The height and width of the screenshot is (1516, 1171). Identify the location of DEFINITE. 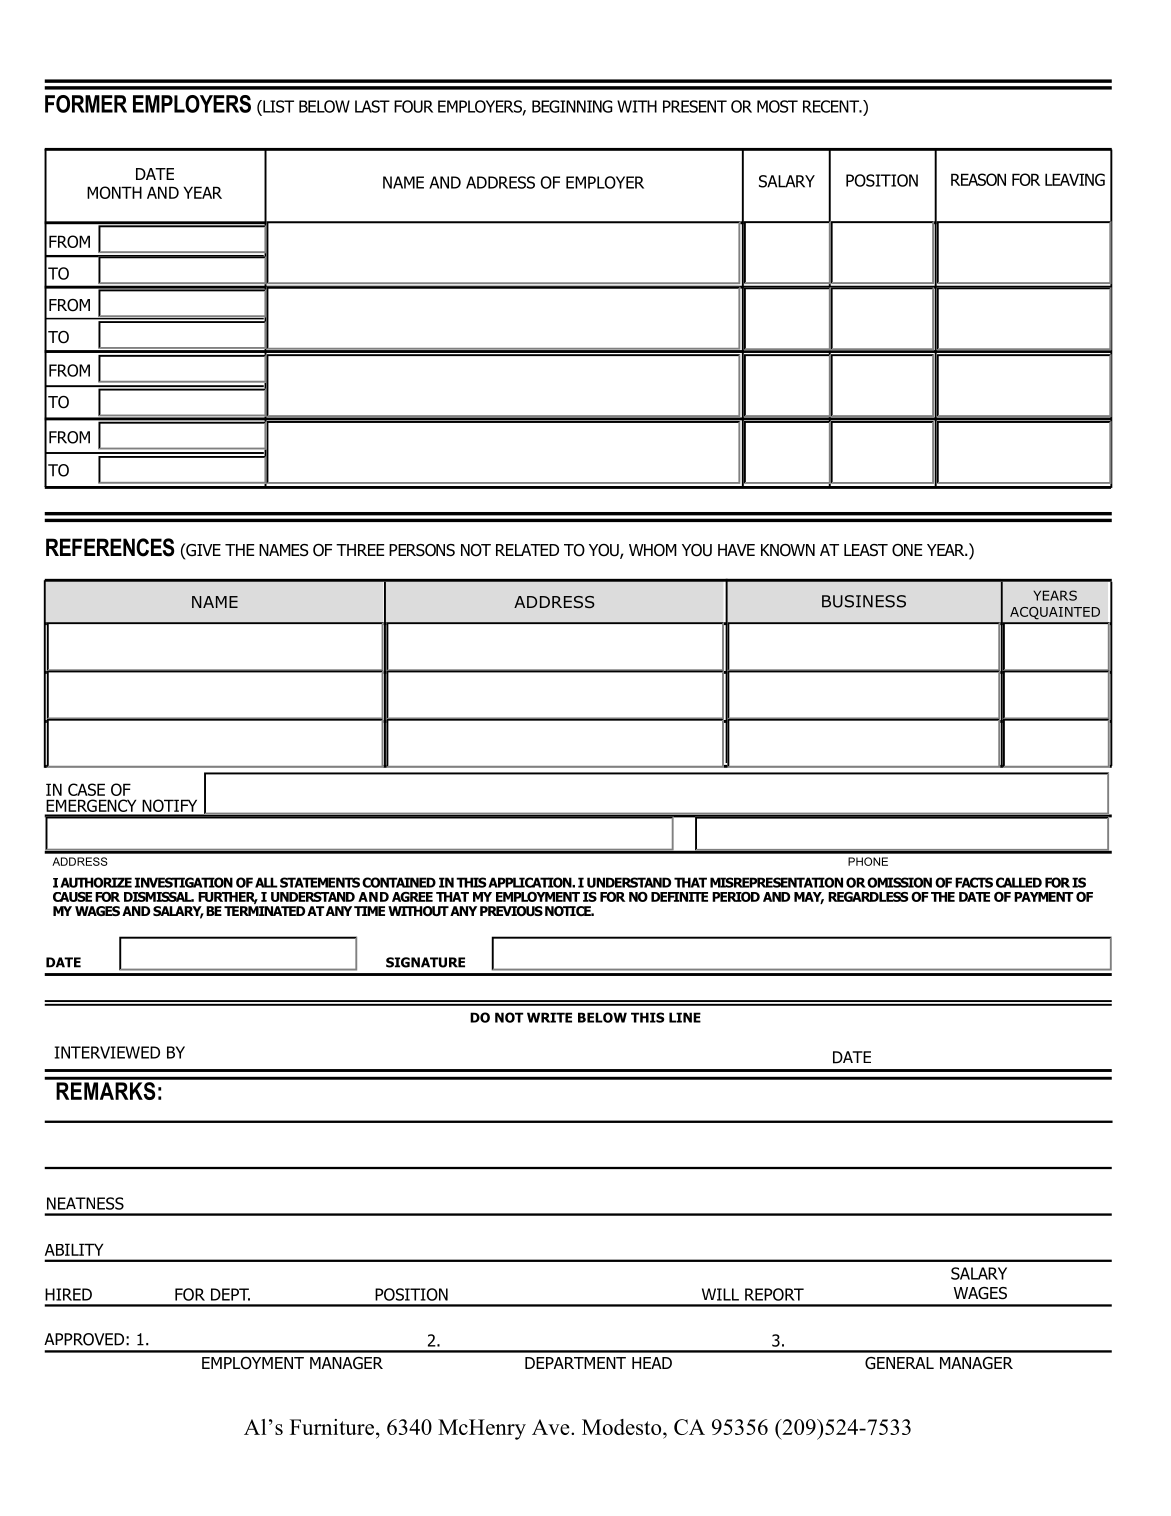
(679, 897).
